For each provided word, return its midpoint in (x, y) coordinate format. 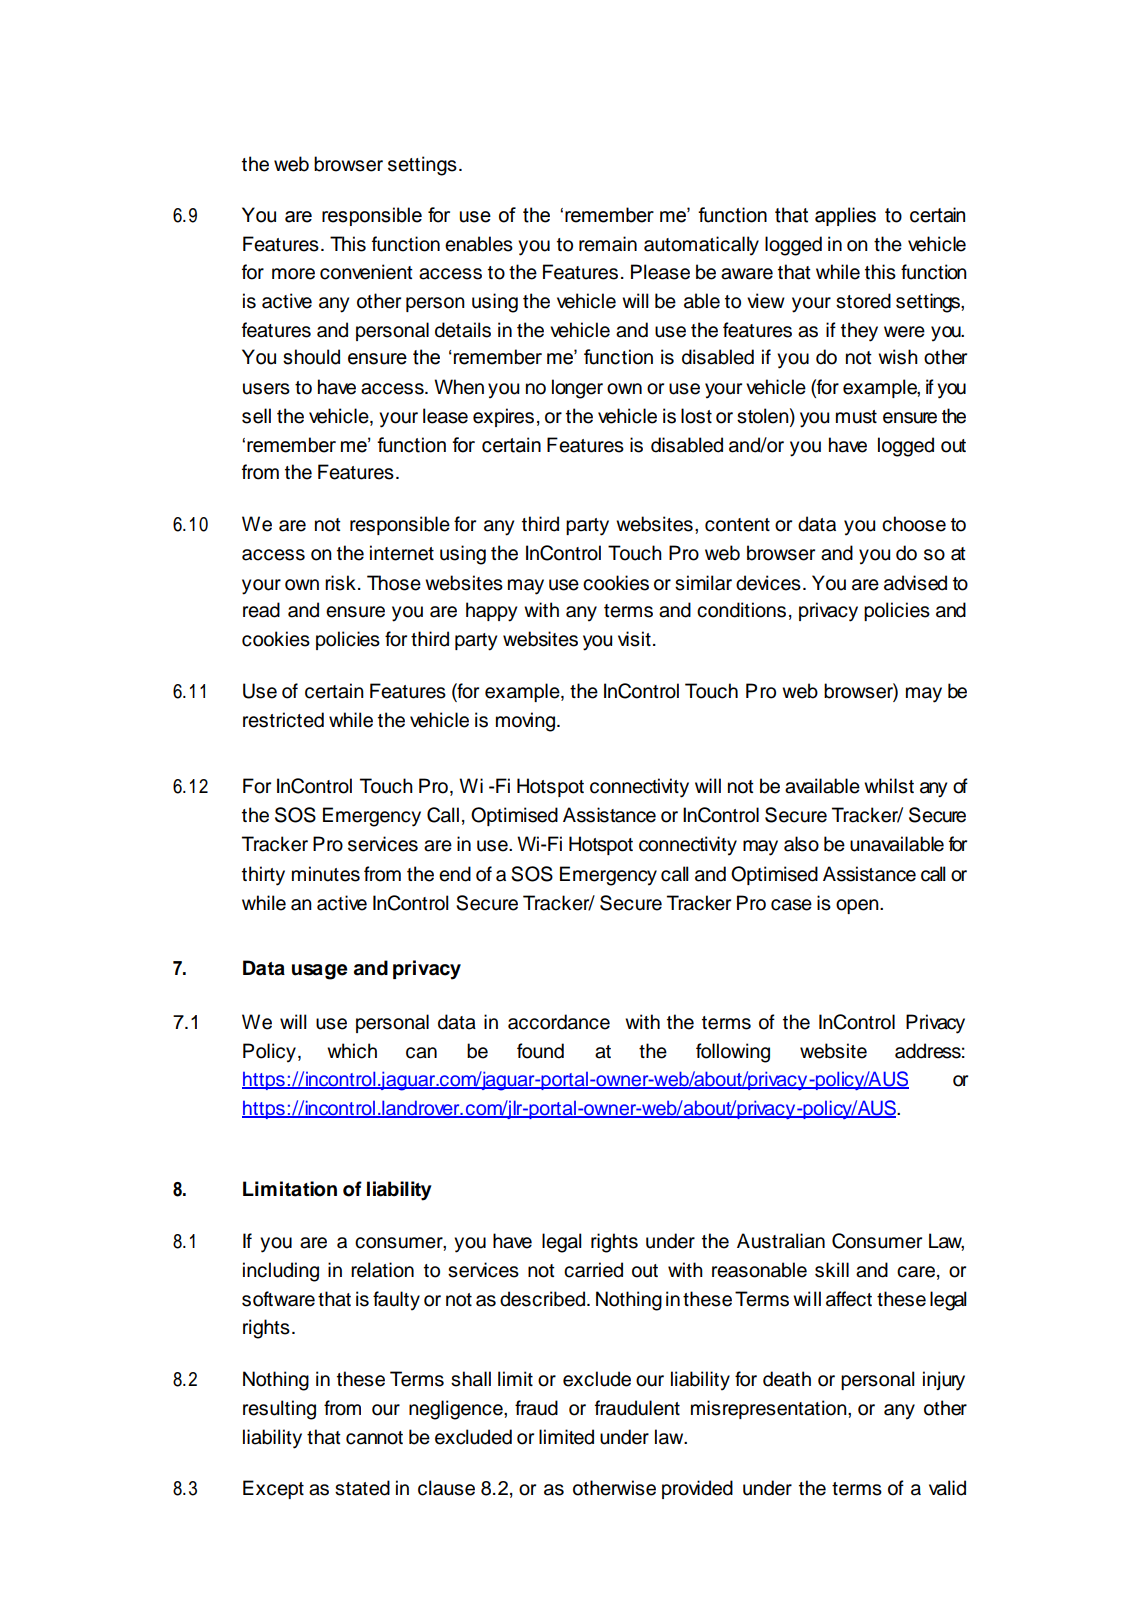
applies (845, 216)
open (858, 906)
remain (608, 244)
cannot (374, 1438)
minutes (326, 874)
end (455, 874)
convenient (366, 272)
